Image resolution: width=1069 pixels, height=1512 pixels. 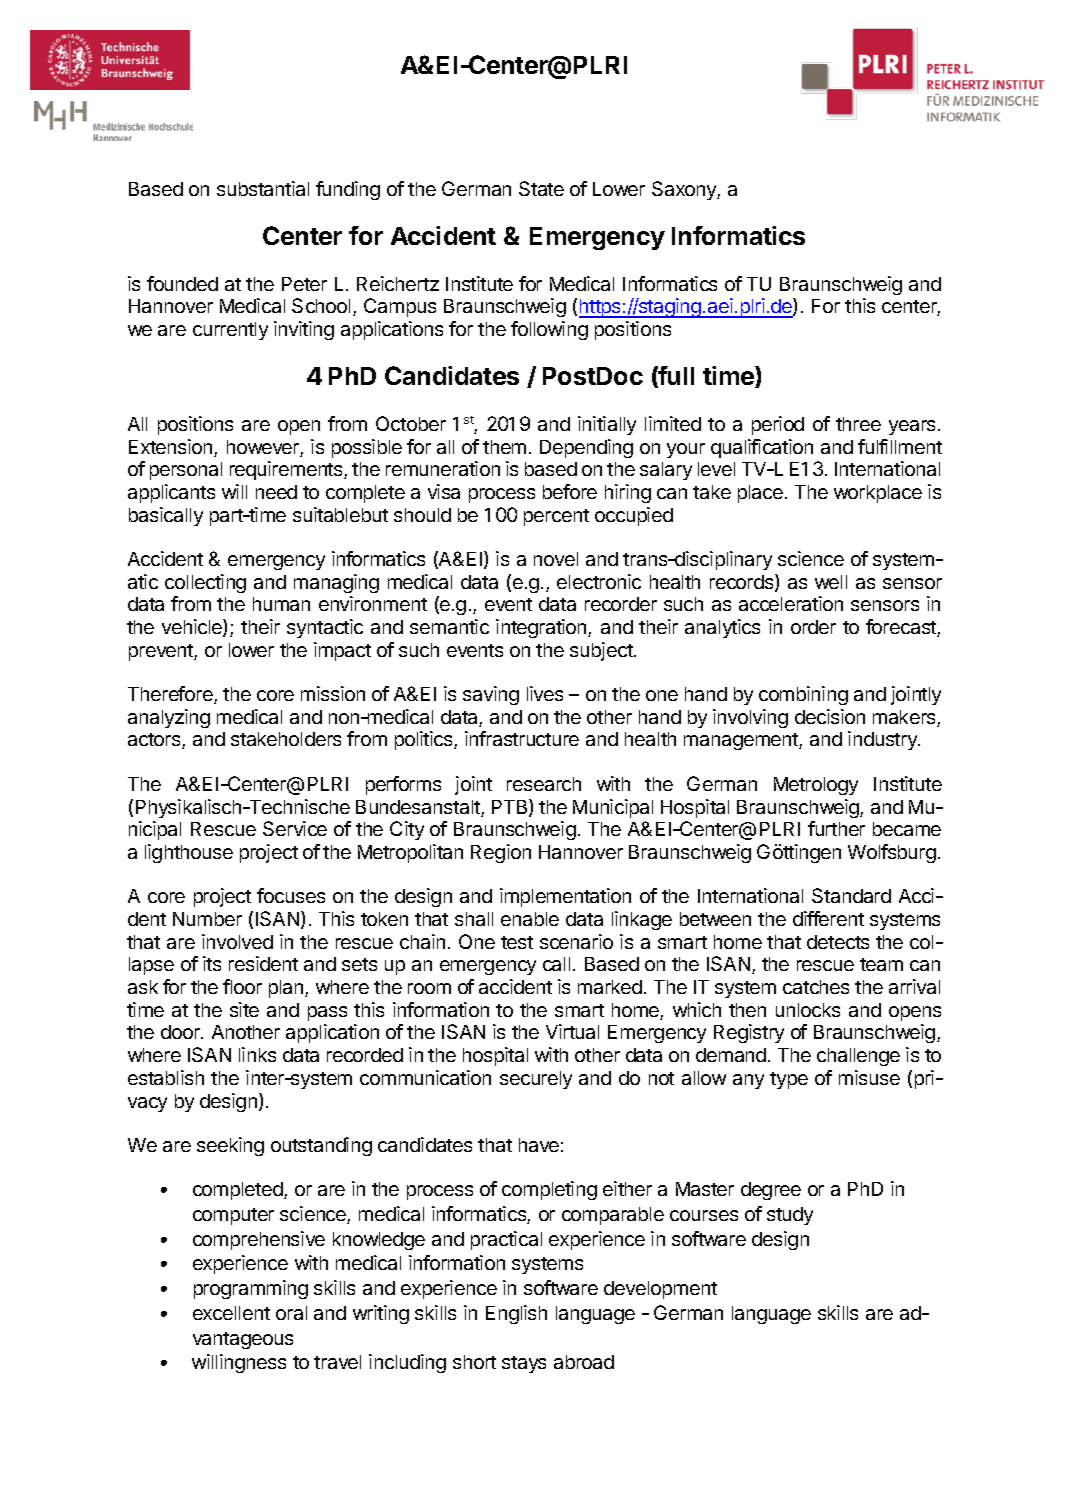 What do you see at coordinates (544, 784) in the screenshot?
I see `research` at bounding box center [544, 784].
